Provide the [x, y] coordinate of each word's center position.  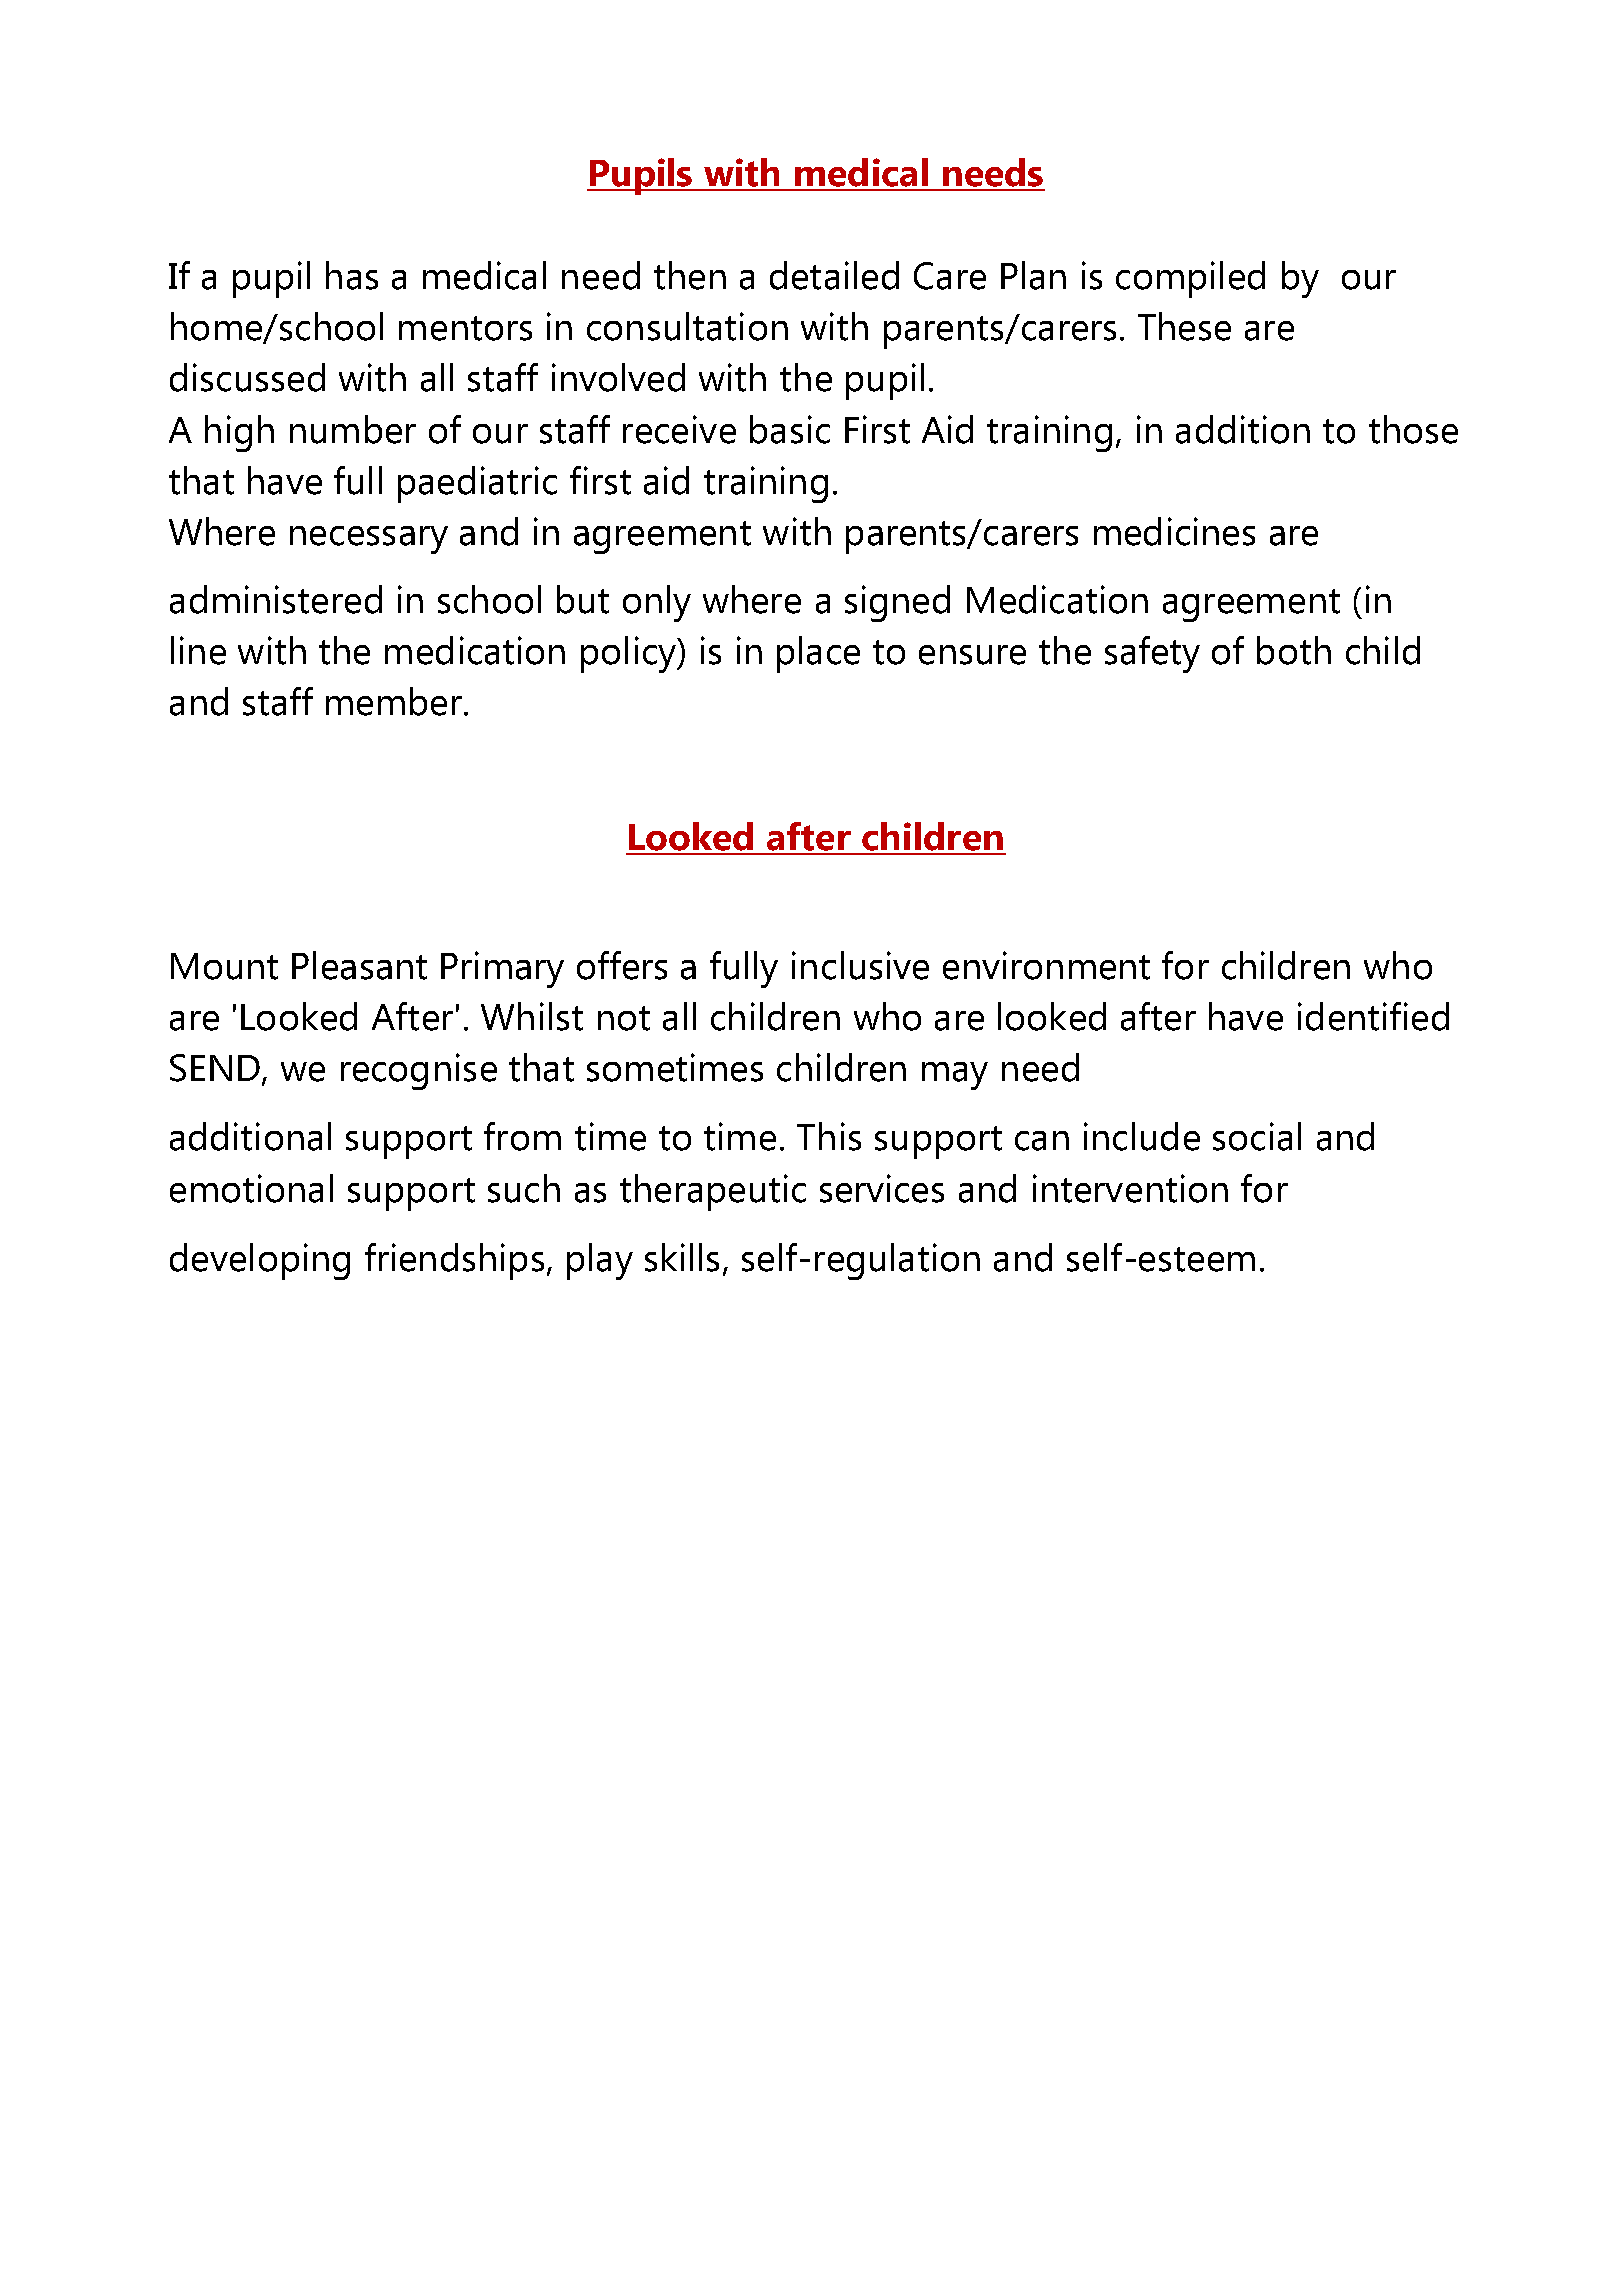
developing [260, 1261]
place [818, 654]
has [352, 275]
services [882, 1188]
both [1294, 650]
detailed [834, 275]
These [1184, 326]
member [395, 701]
